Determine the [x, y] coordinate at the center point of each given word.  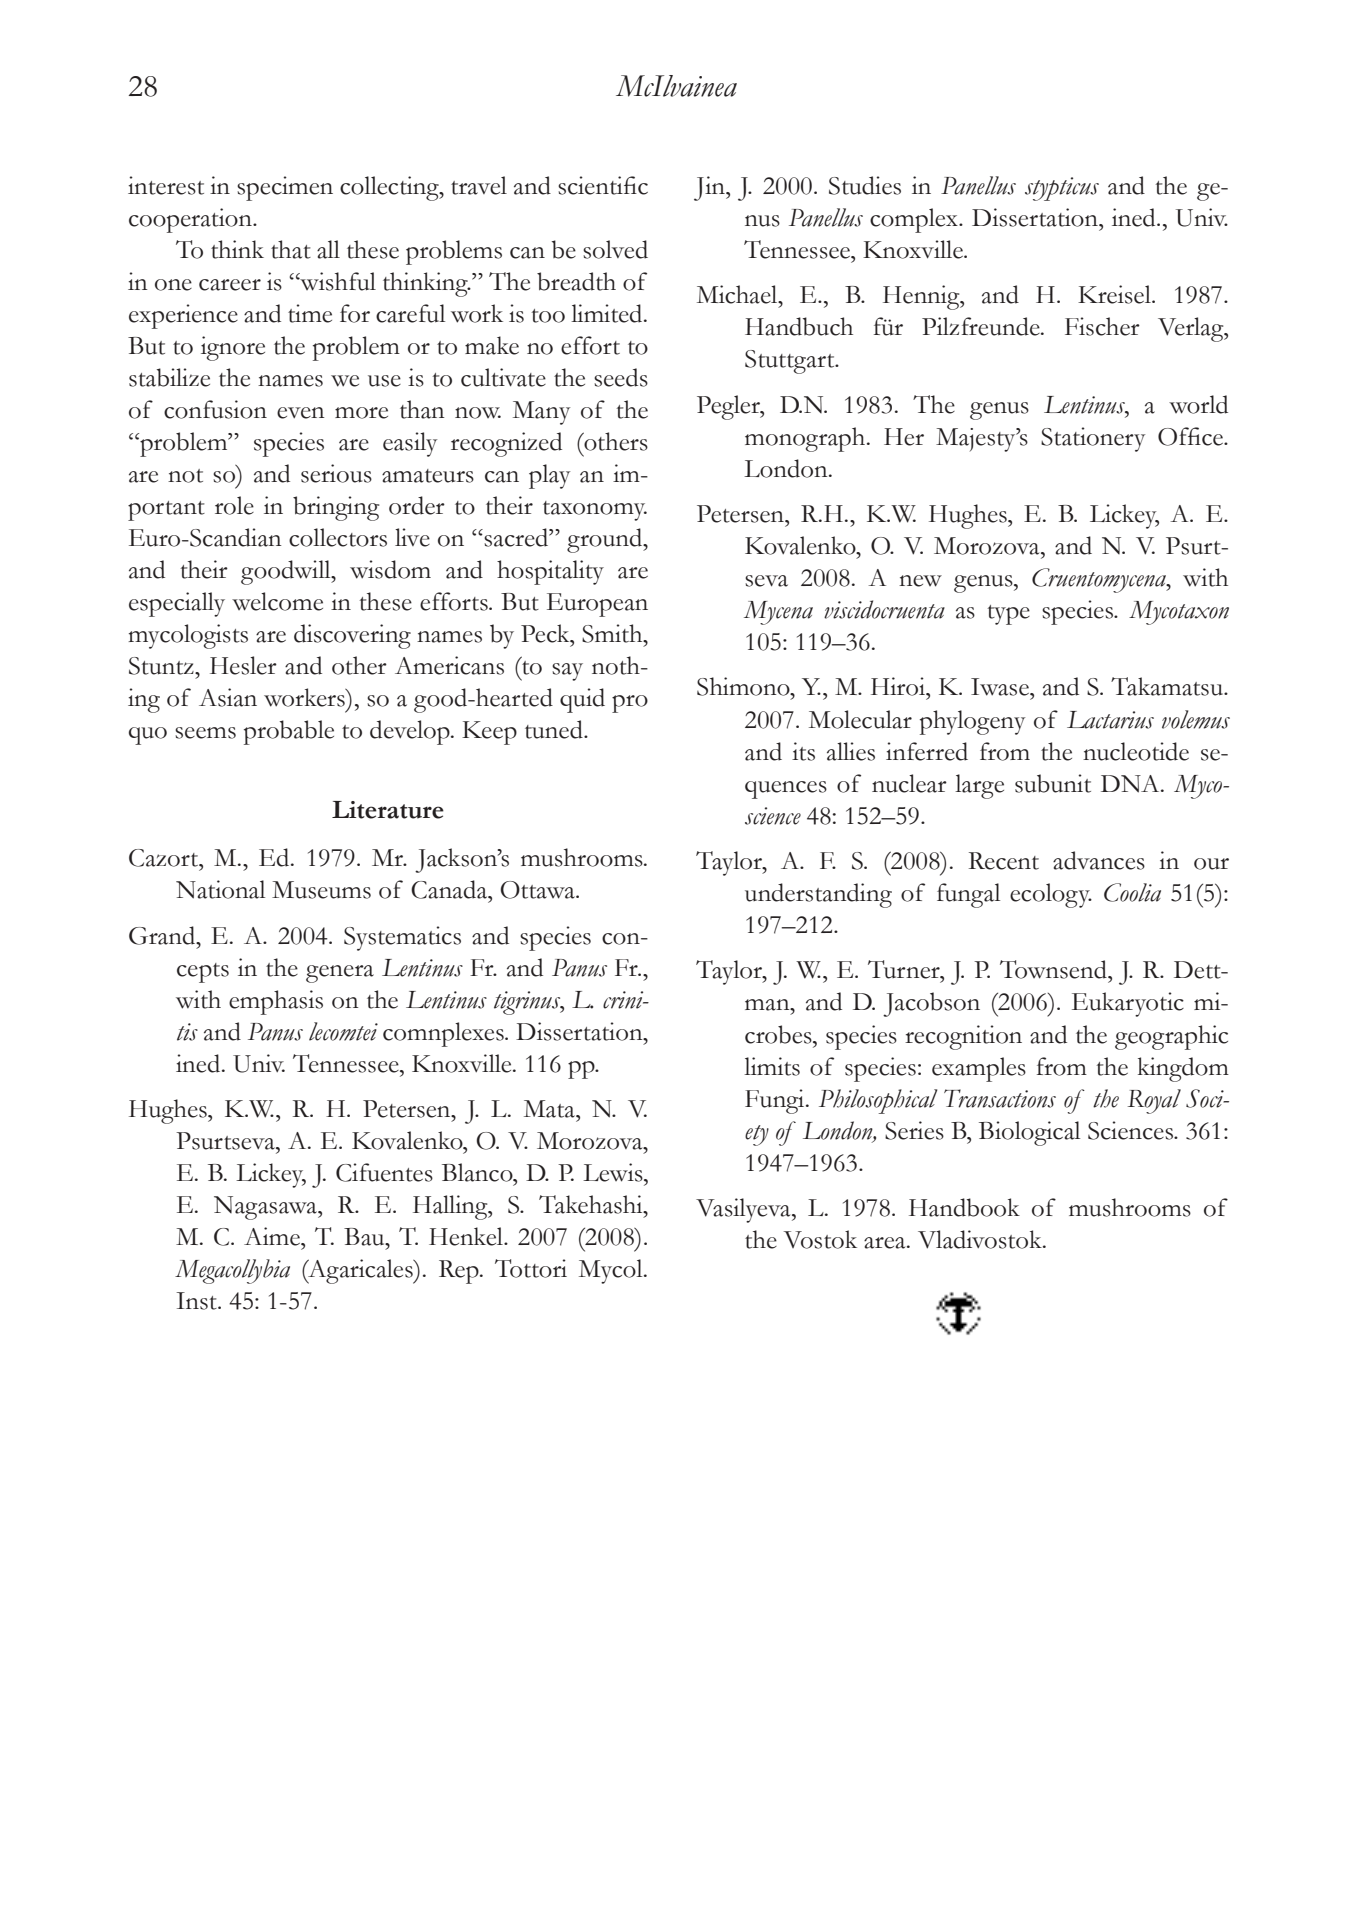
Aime [273, 1236]
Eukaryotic [1128, 1004]
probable [289, 732]
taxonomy [595, 511]
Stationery [1093, 439]
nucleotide [1136, 751]
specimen [285, 188]
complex [915, 220]
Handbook [964, 1207]
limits [772, 1066]
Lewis [614, 1172]
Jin [710, 188]
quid [582, 700]
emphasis [276, 1002]
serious [336, 473]
